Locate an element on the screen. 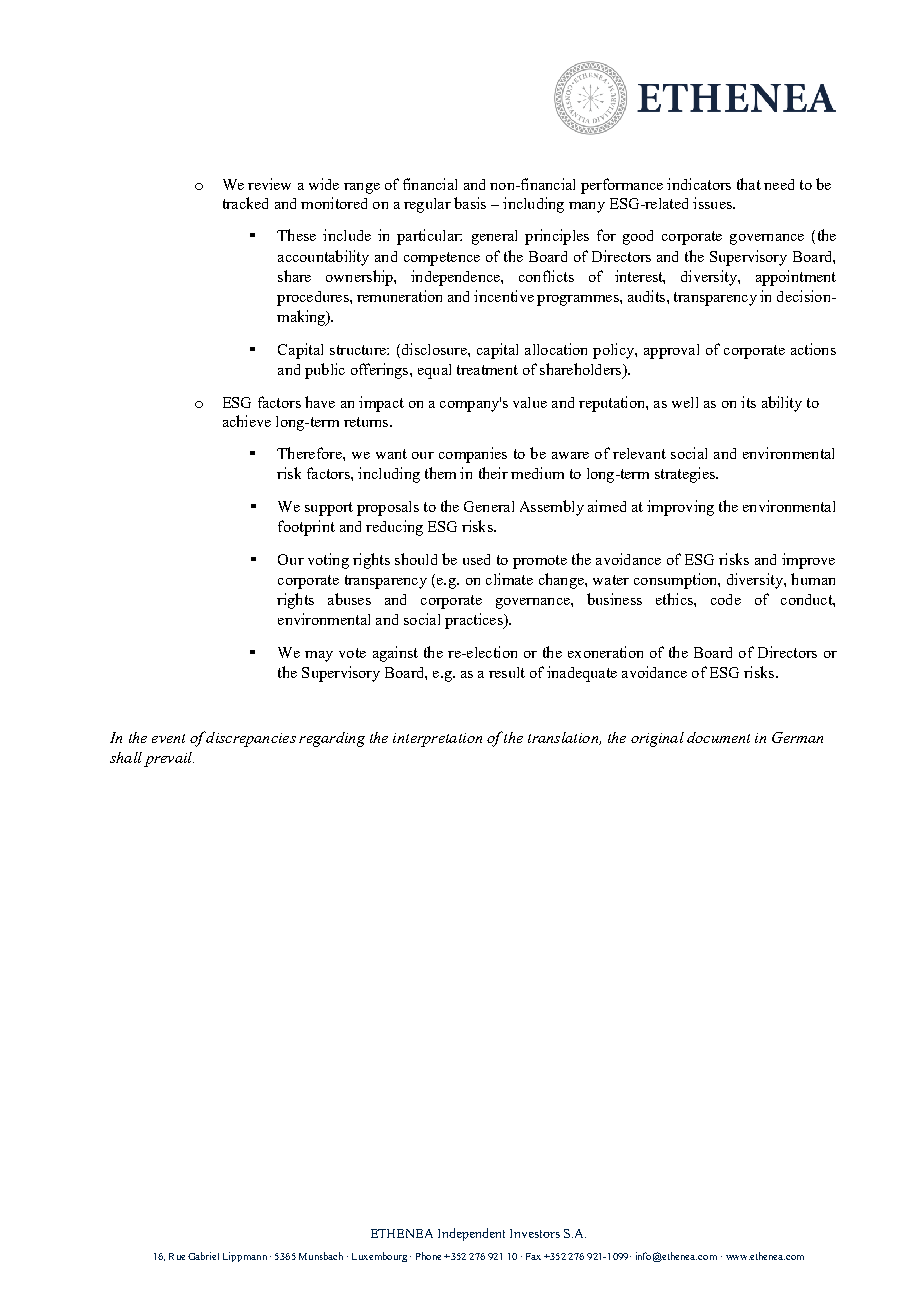 The height and width of the screenshot is (1307, 924). interpretation is located at coordinates (437, 740).
